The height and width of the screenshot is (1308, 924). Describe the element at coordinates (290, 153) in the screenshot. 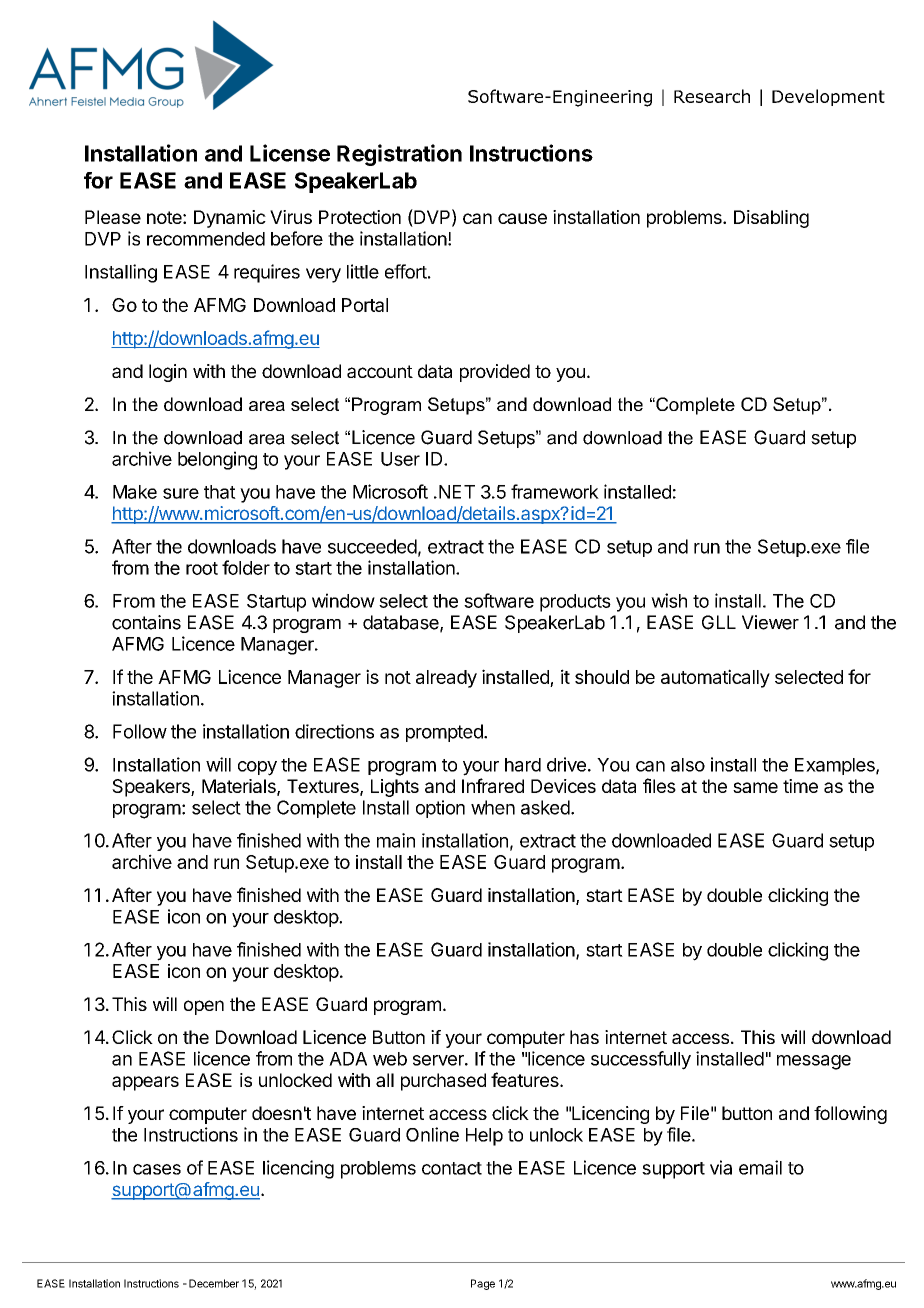

I see `License` at that location.
